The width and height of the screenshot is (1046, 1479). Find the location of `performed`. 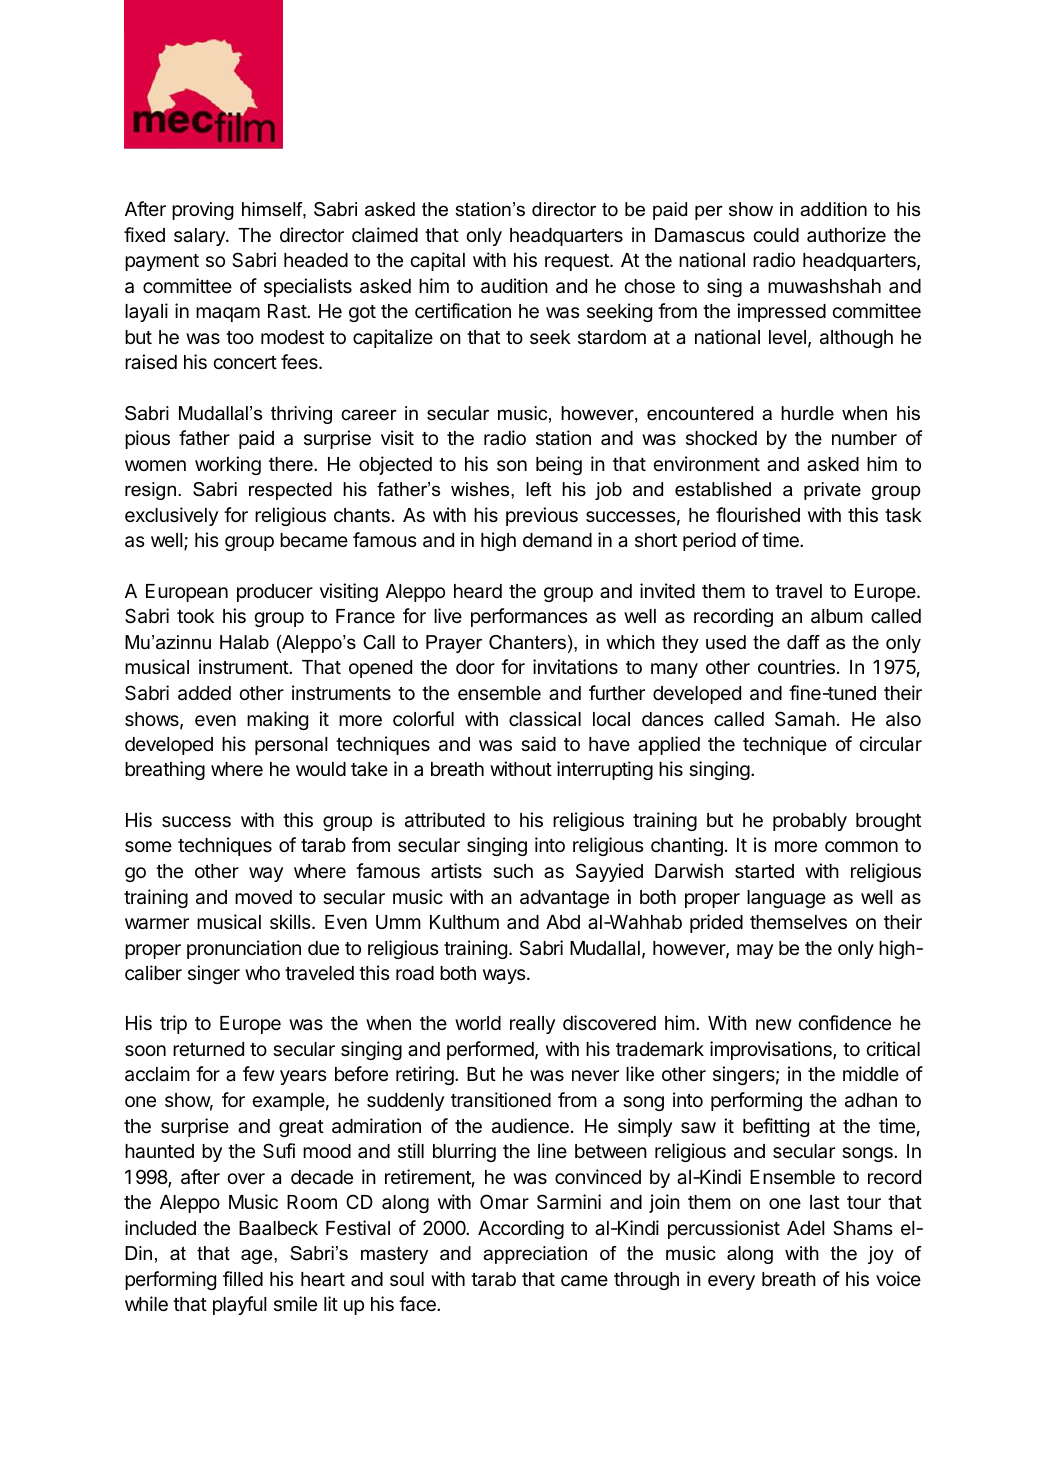

performed is located at coordinates (490, 1050).
